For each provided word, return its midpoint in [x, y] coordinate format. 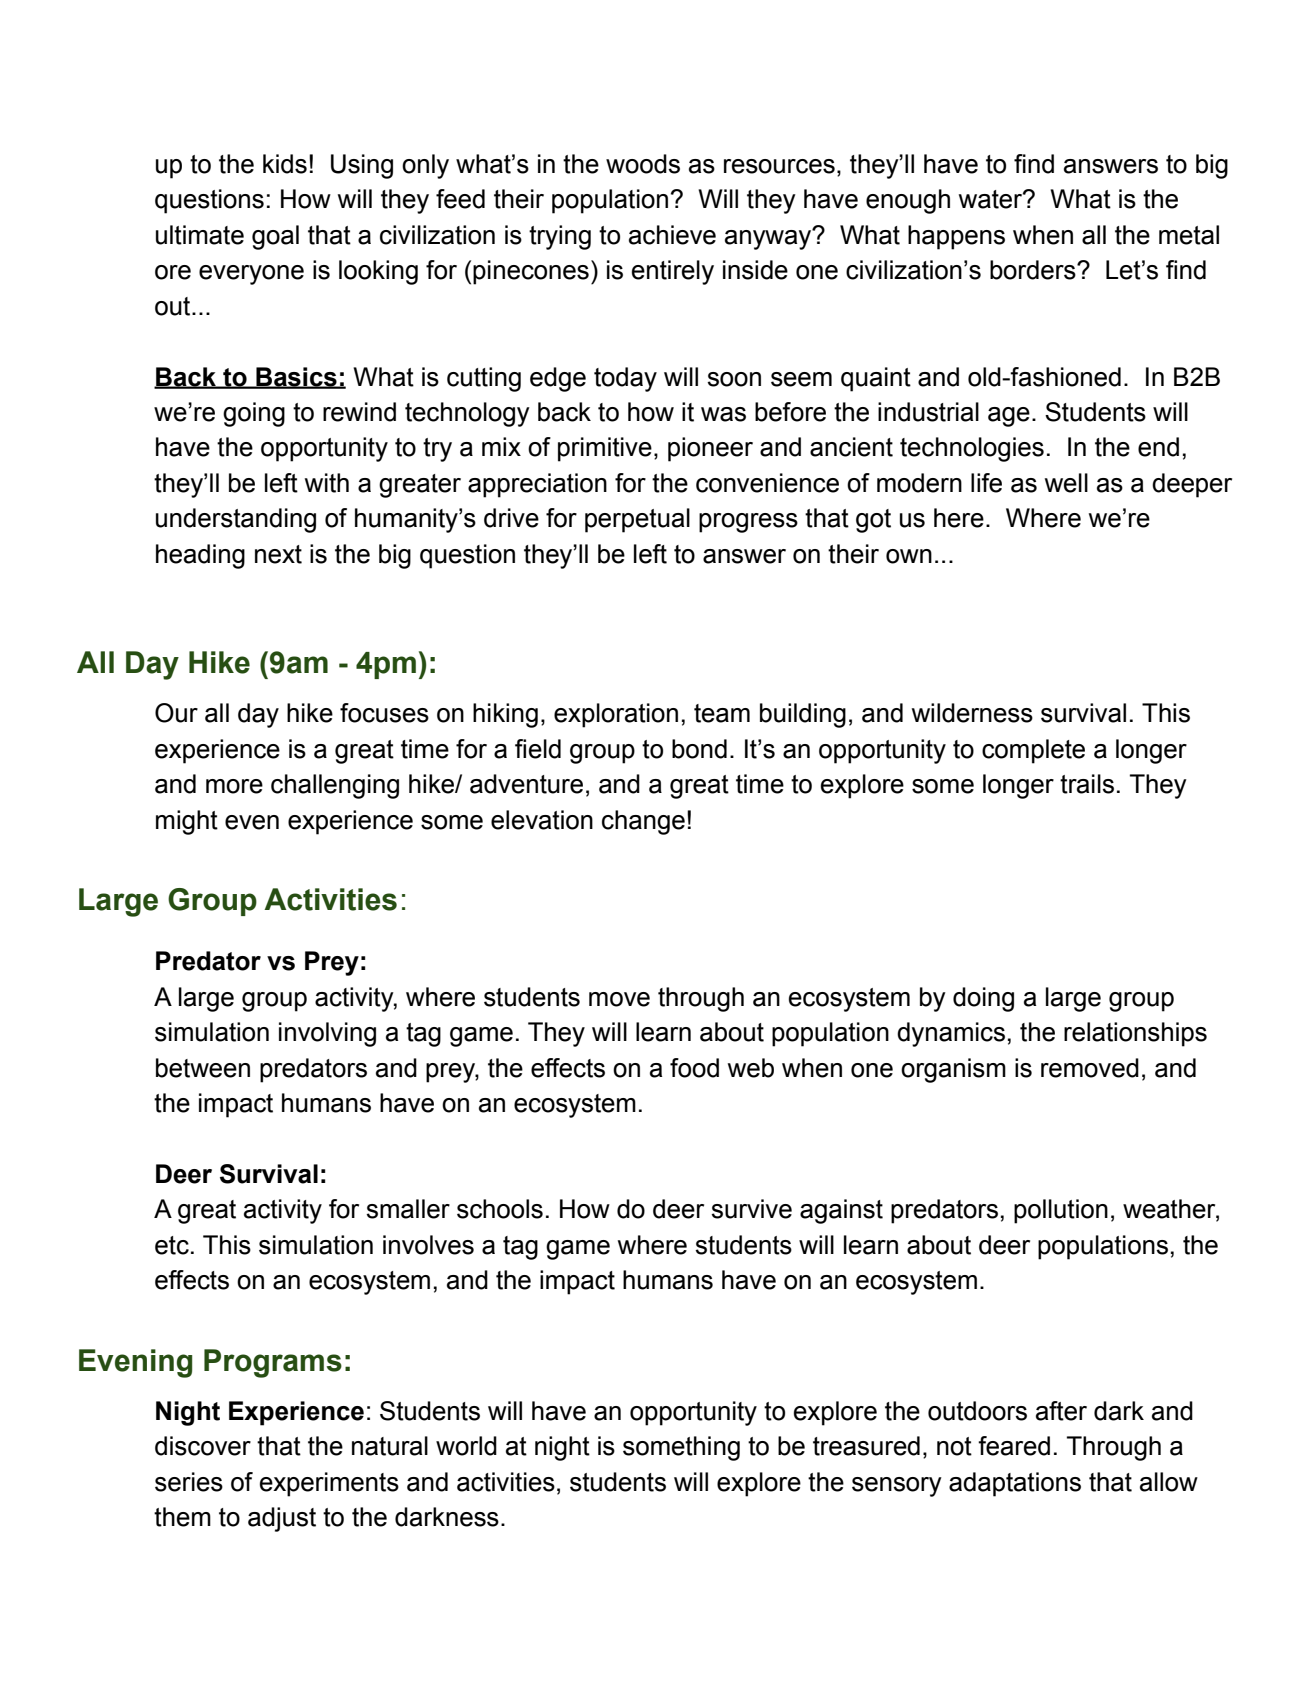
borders [1034, 270]
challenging [335, 786]
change [643, 822]
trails [1087, 784]
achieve [672, 235]
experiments [329, 1484]
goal [275, 237]
